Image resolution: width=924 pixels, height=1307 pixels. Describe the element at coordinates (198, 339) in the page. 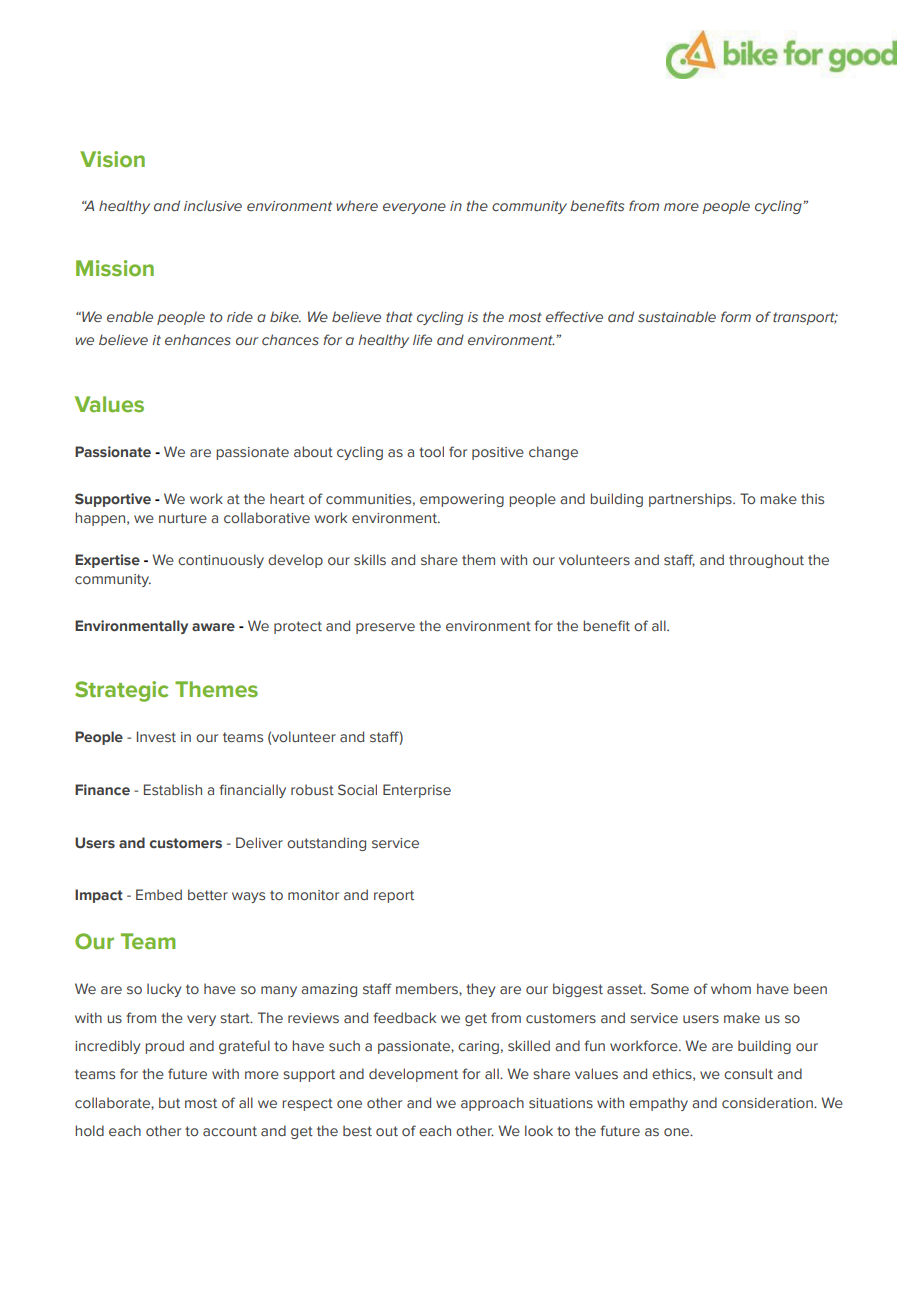

I see `enhances` at that location.
